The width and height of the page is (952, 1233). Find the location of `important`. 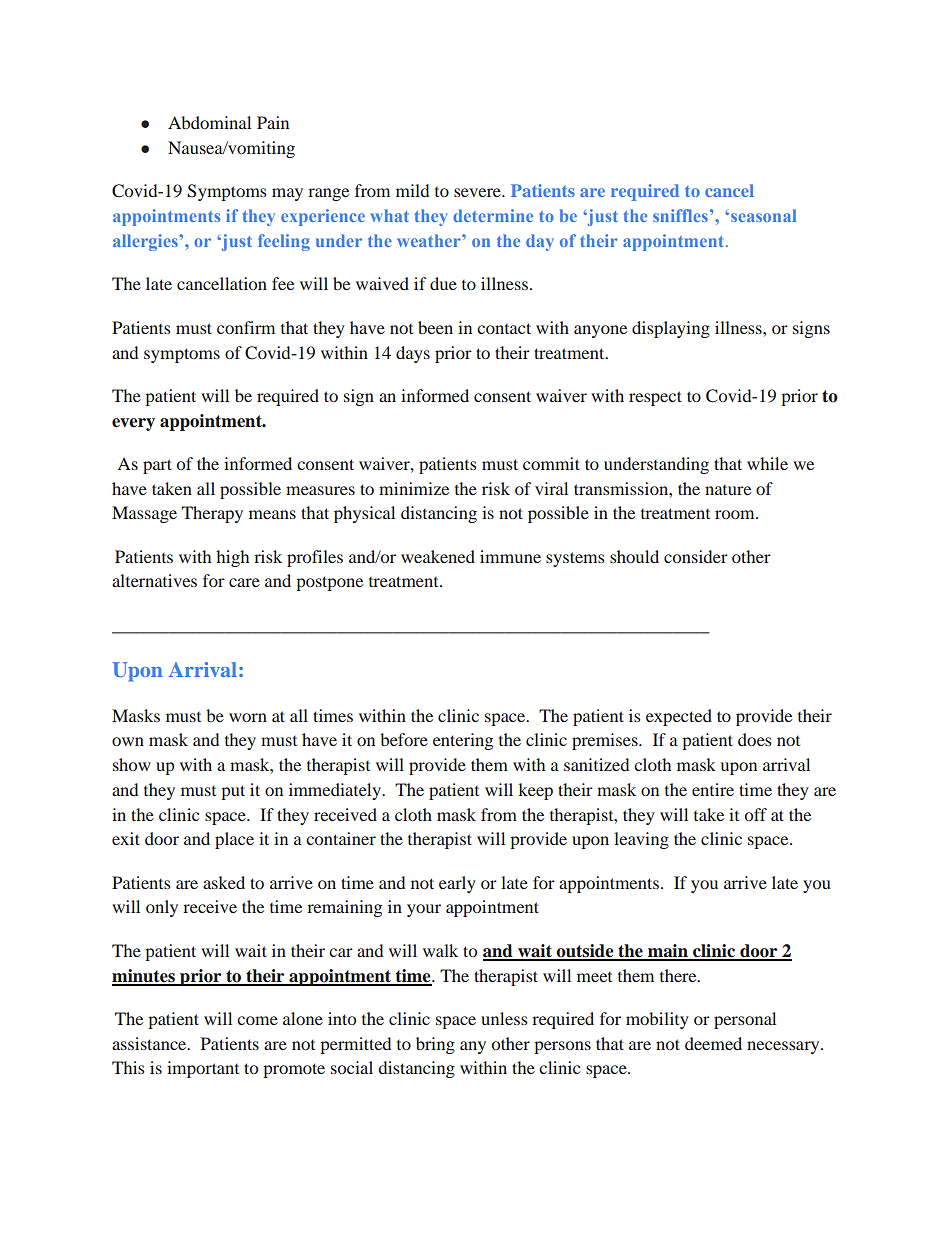

important is located at coordinates (203, 1069).
